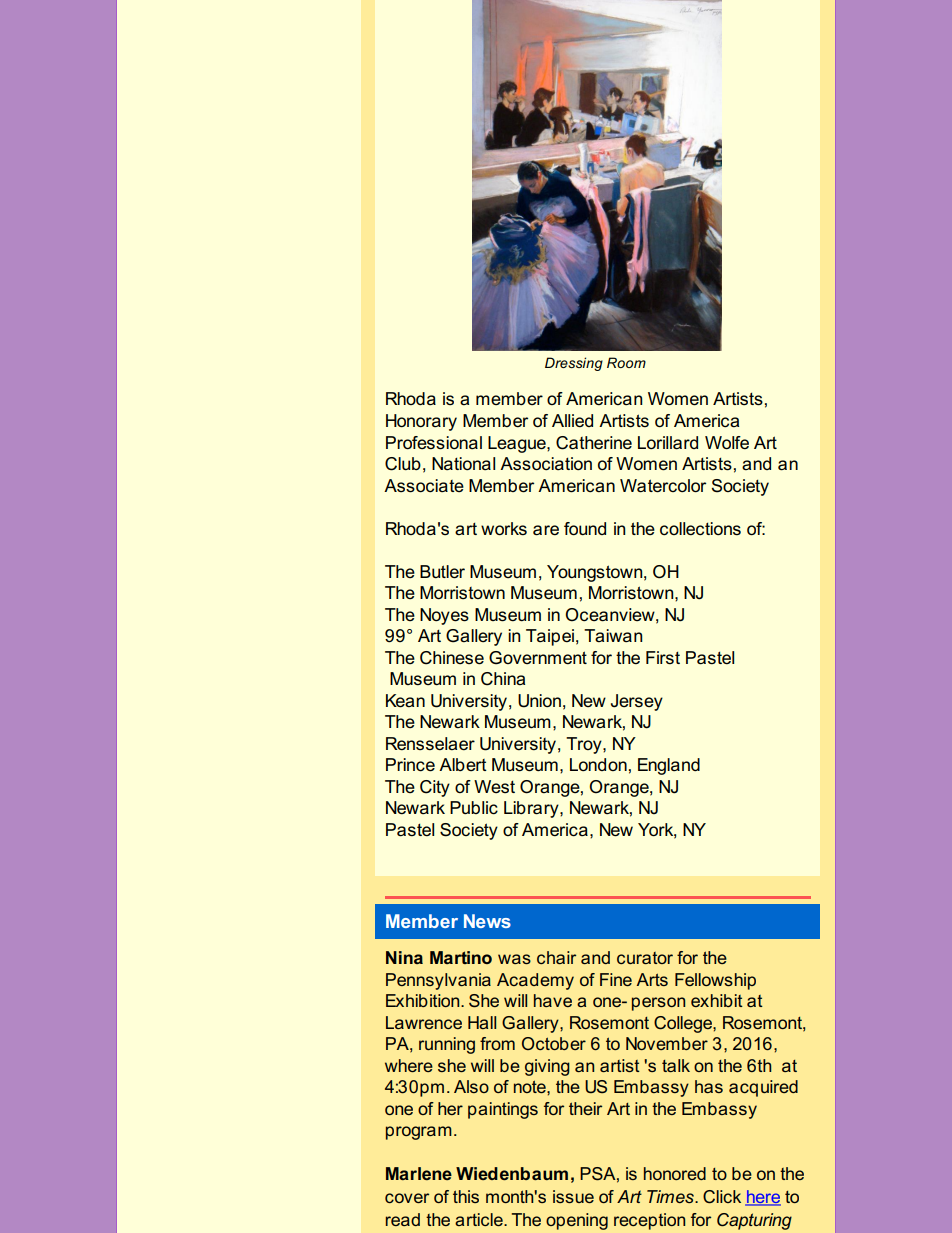  I want to click on Wolfe, so click(727, 443).
